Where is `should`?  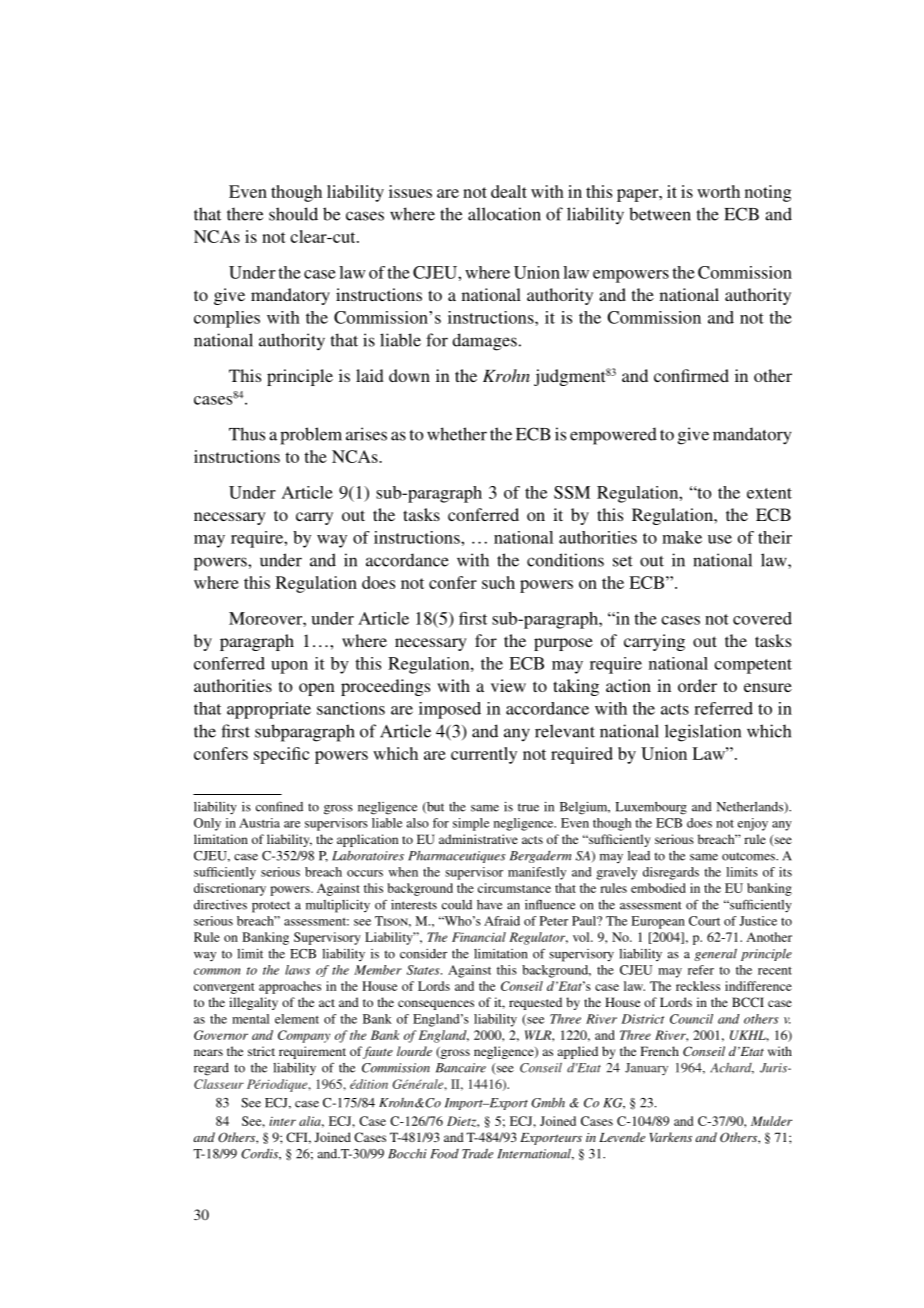
should is located at coordinates (293, 214).
